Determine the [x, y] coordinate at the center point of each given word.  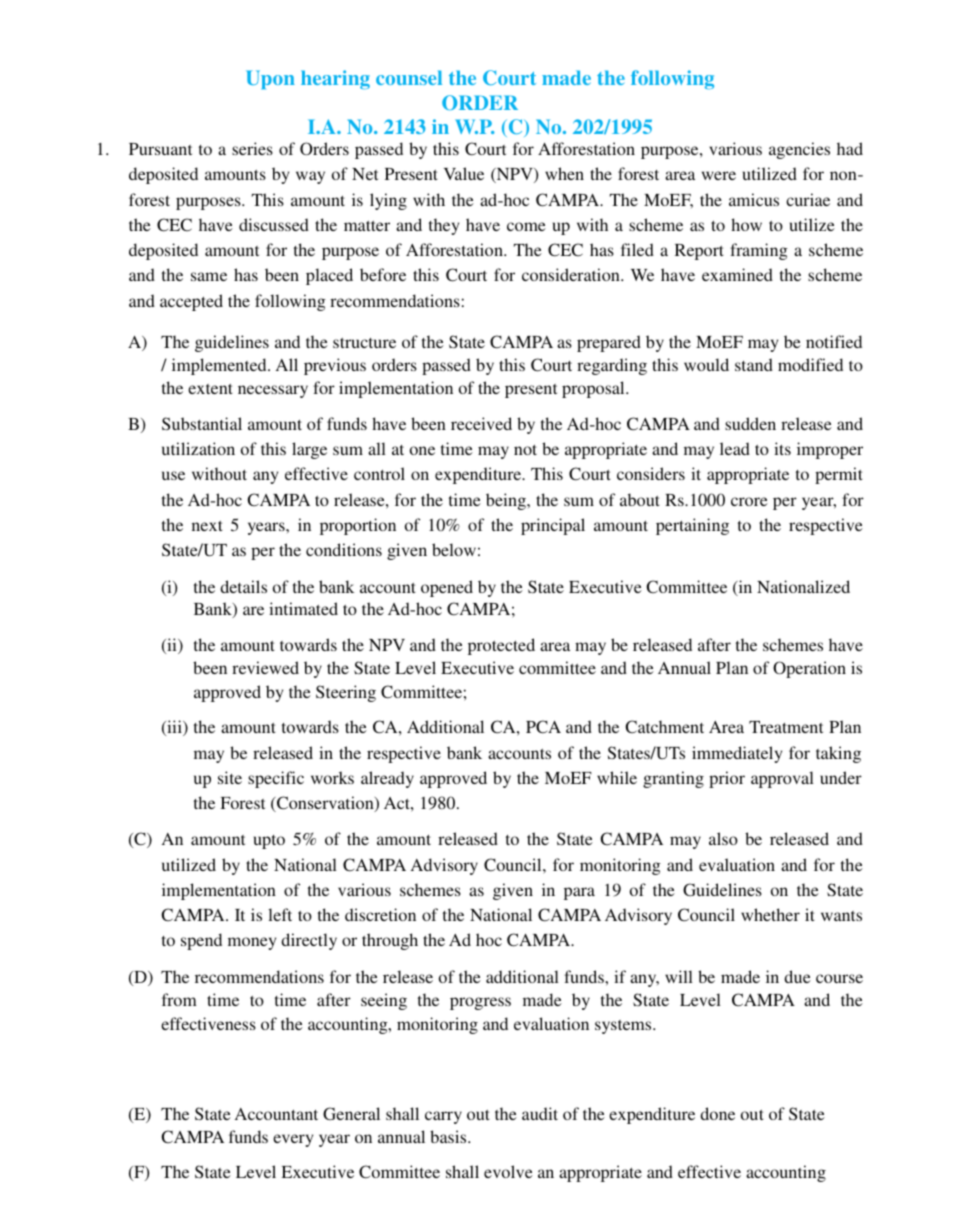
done [717, 1113]
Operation [809, 669]
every [293, 1140]
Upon [270, 79]
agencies [799, 150]
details [243, 586]
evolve [508, 1171]
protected [501, 646]
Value [464, 173]
